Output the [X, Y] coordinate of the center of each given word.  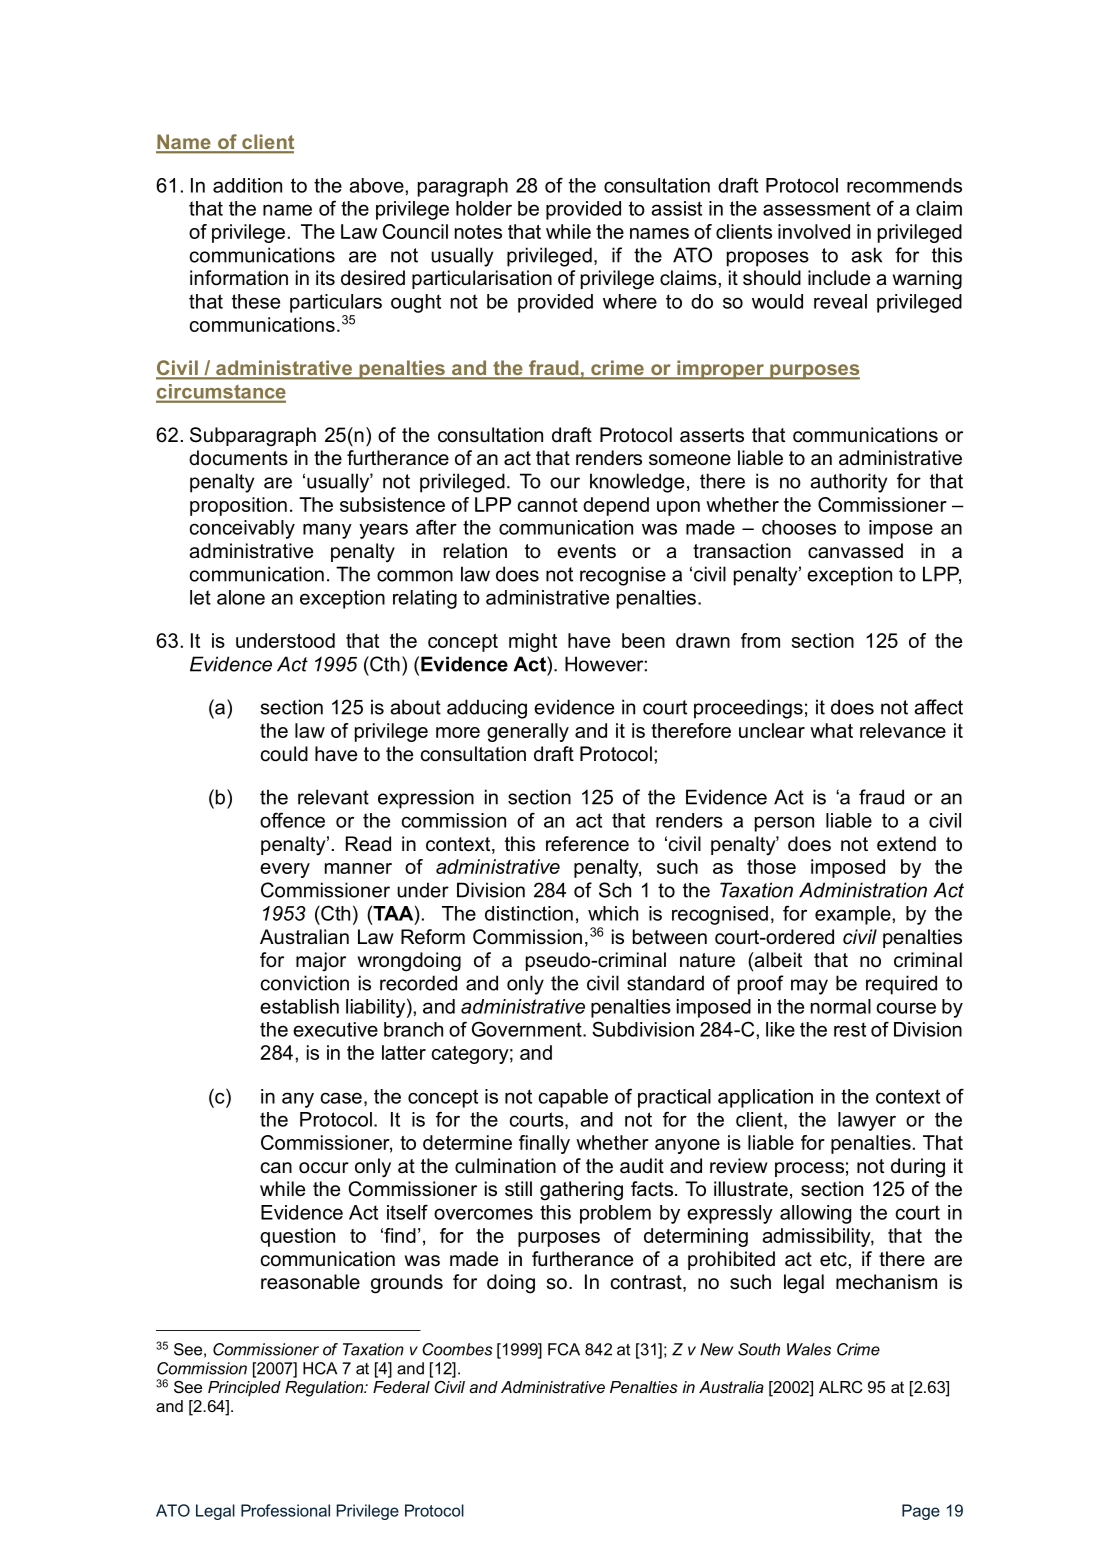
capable [573, 1098]
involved [814, 231]
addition [247, 185]
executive [335, 1029]
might [533, 642]
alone [241, 597]
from [760, 640]
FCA [564, 1349]
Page [921, 1512]
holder [484, 208]
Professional [285, 1510]
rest [850, 1029]
